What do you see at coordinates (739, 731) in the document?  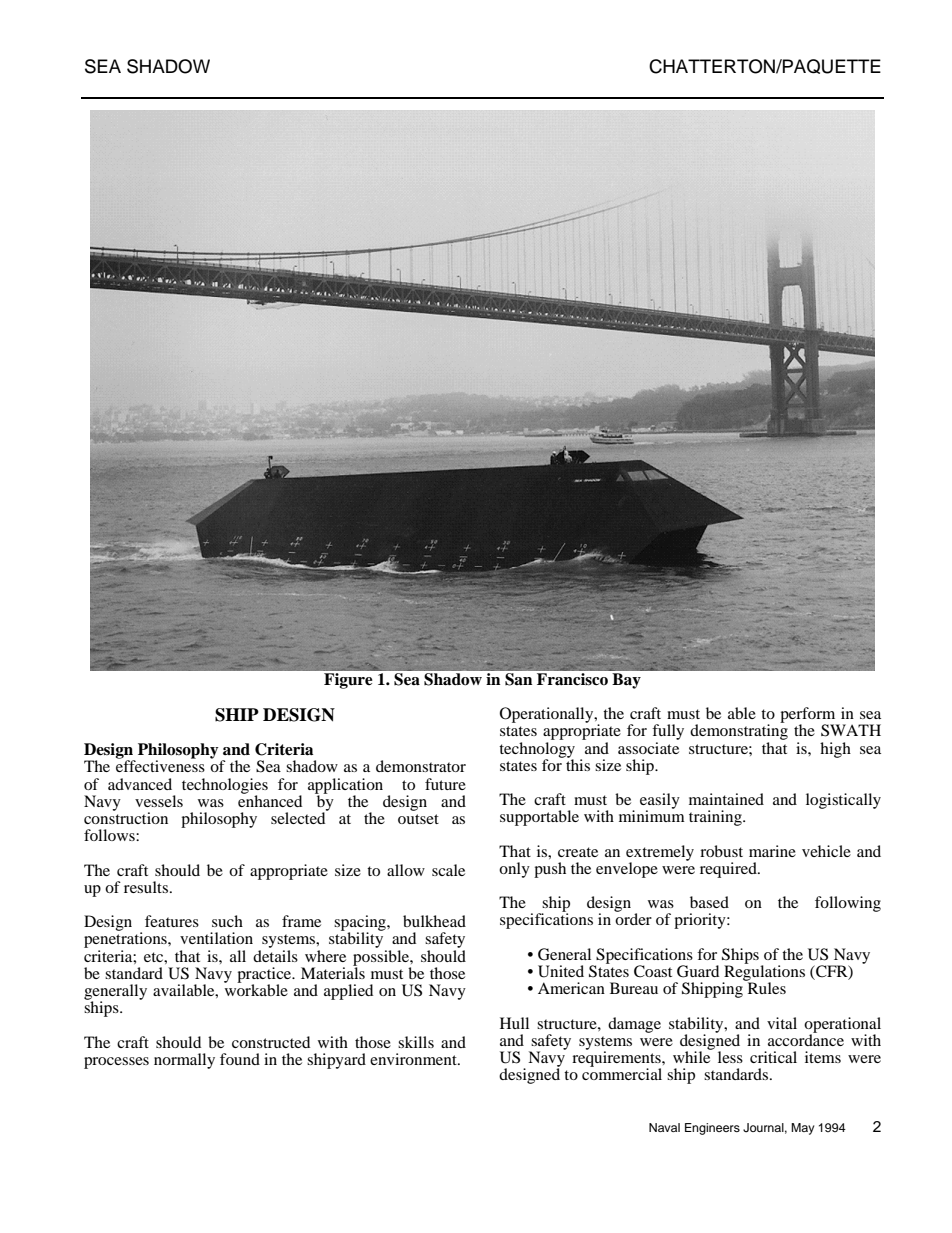 I see `demonstrating` at bounding box center [739, 731].
